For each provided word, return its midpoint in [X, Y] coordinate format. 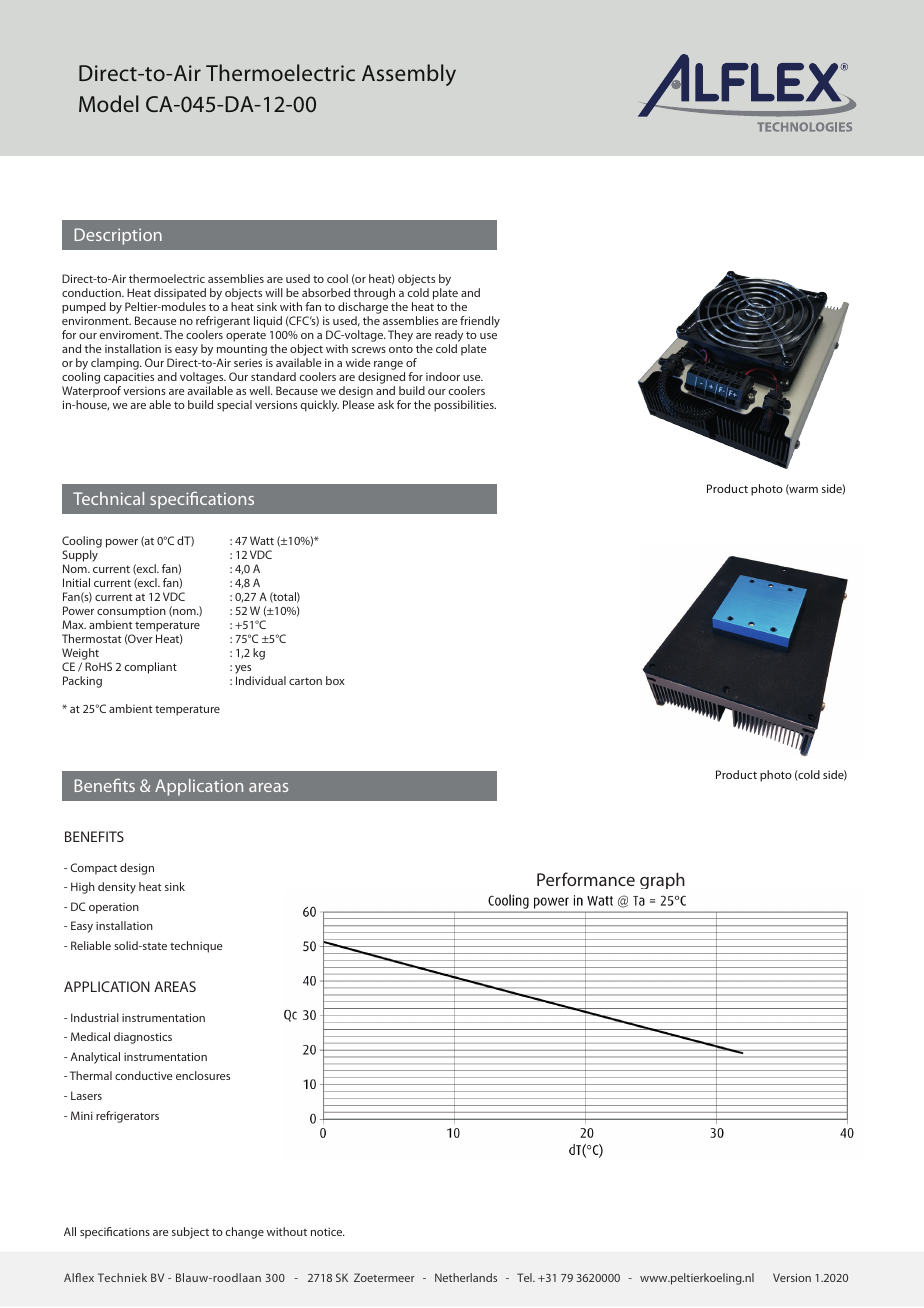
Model [108, 103]
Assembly [409, 75]
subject [190, 1233]
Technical [108, 498]
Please [359, 404]
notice [328, 1232]
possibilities [465, 406]
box [335, 680]
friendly [480, 322]
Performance [586, 879]
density [117, 888]
